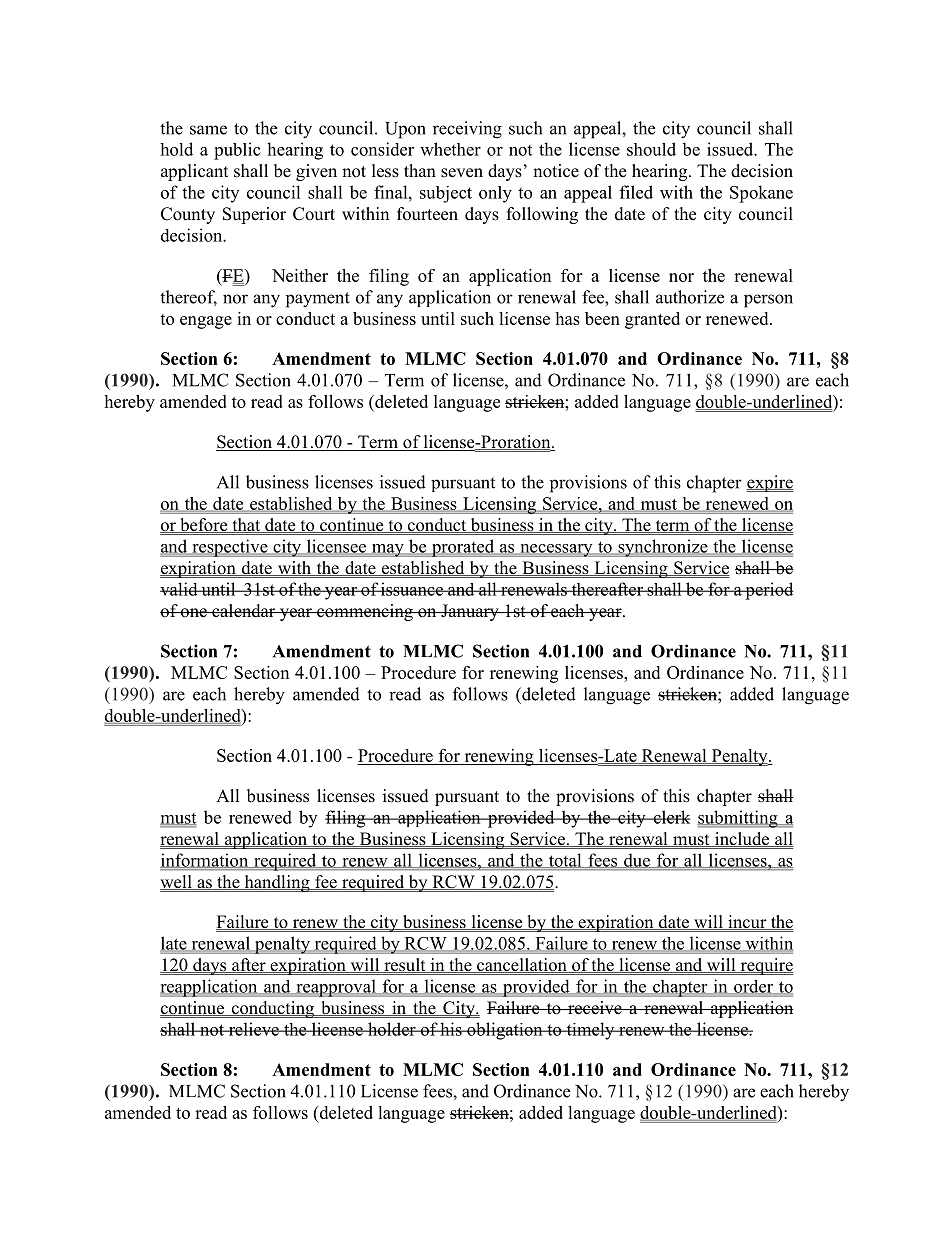 This document has width=952, height=1233. I want to click on relieve, so click(253, 1029).
